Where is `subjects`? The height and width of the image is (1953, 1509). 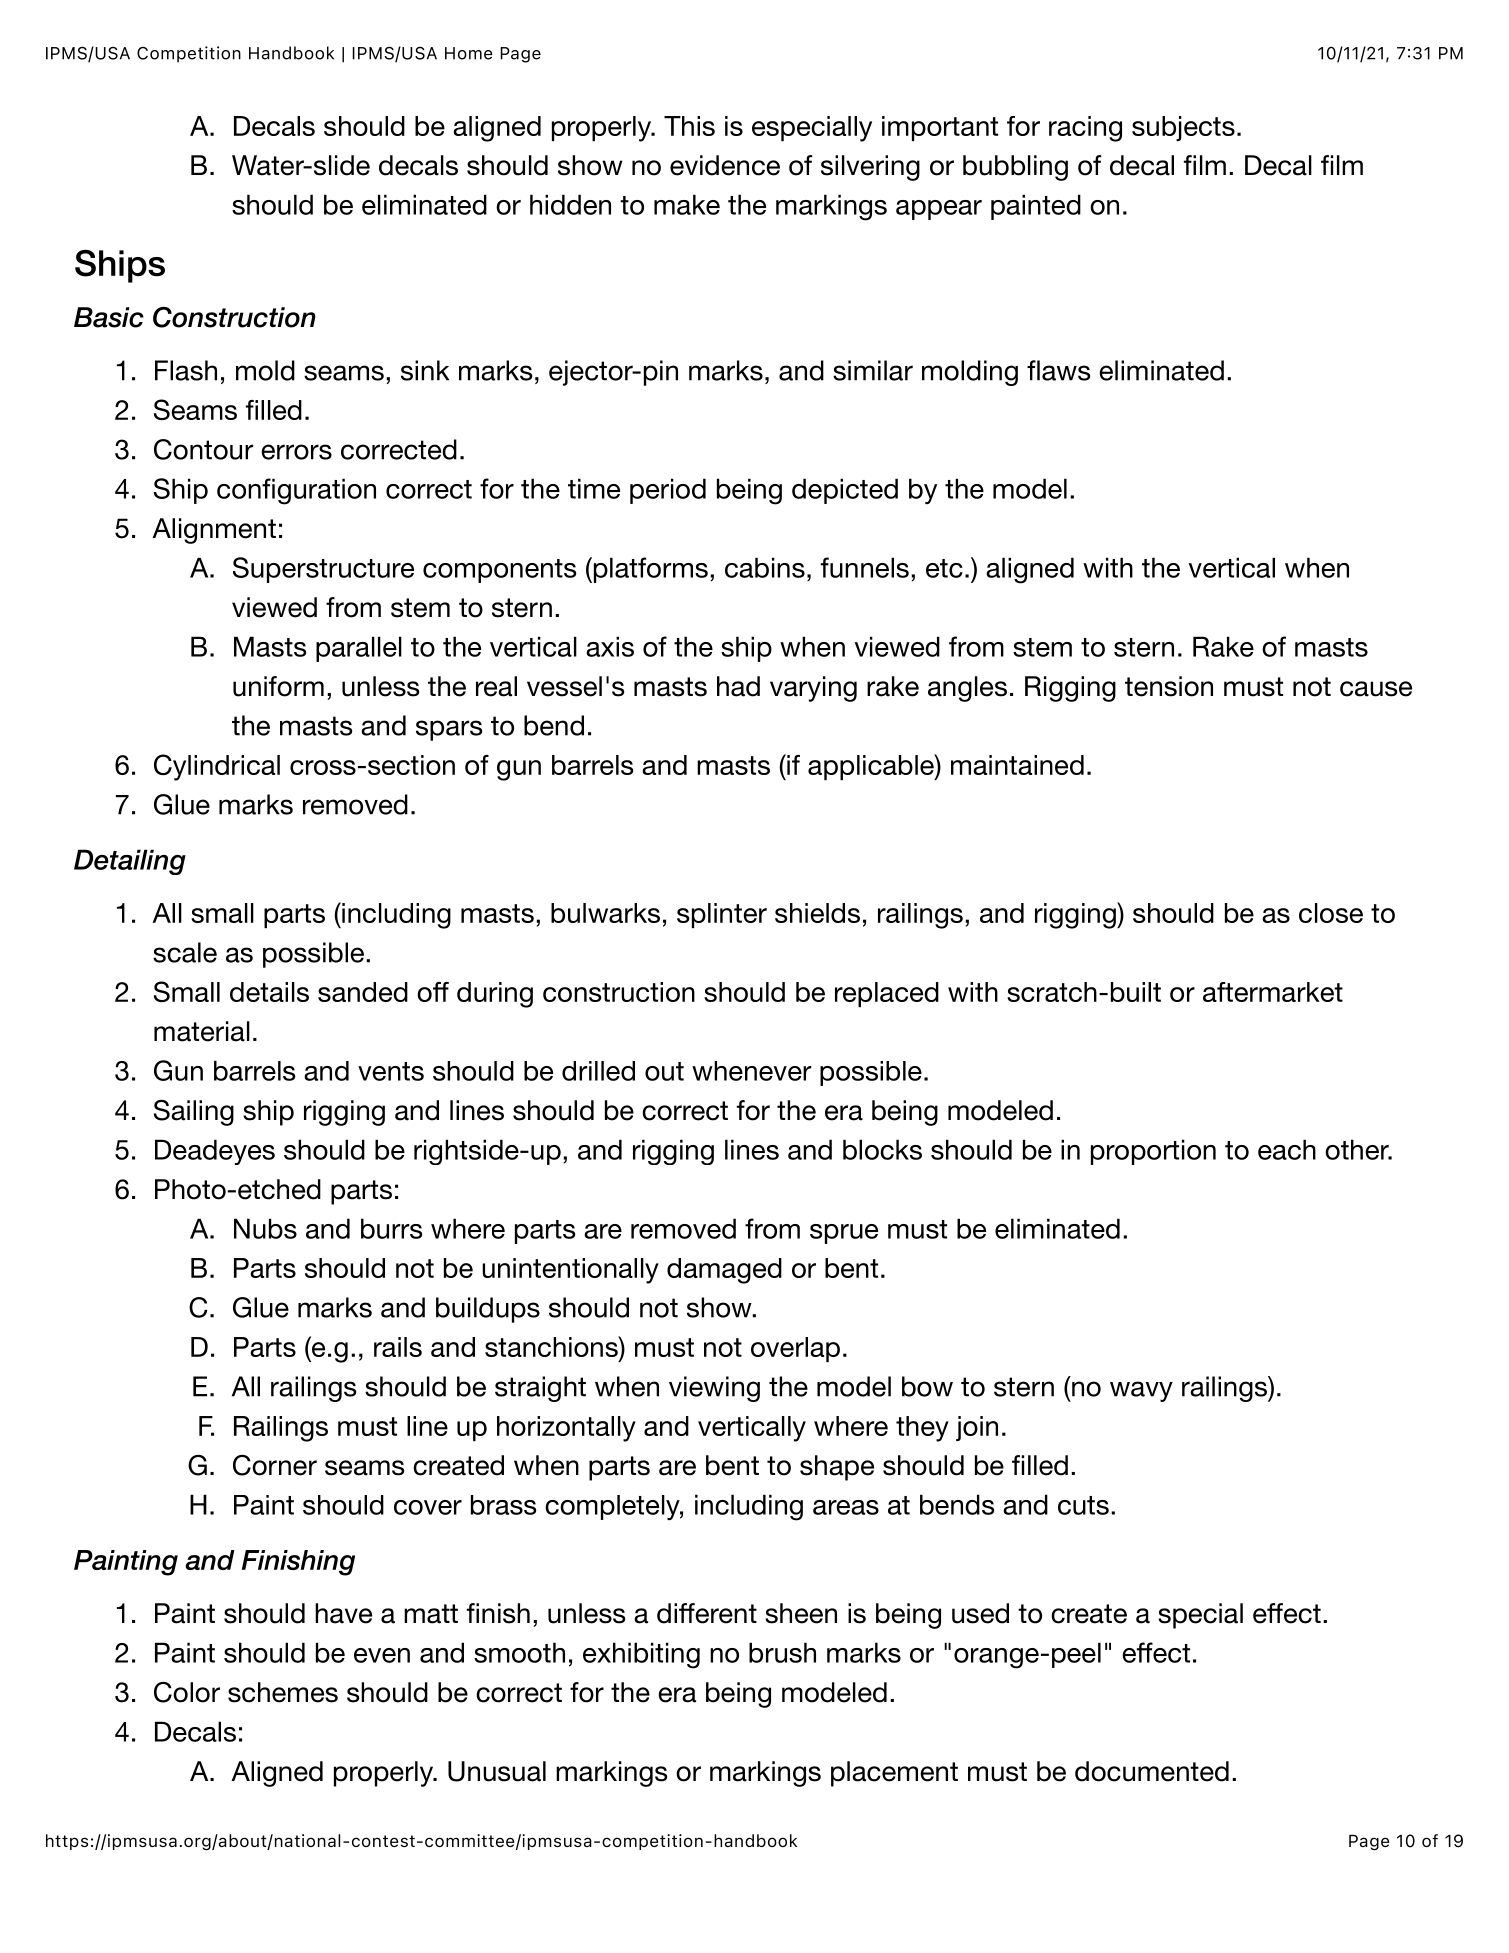 subjects is located at coordinates (1183, 128).
